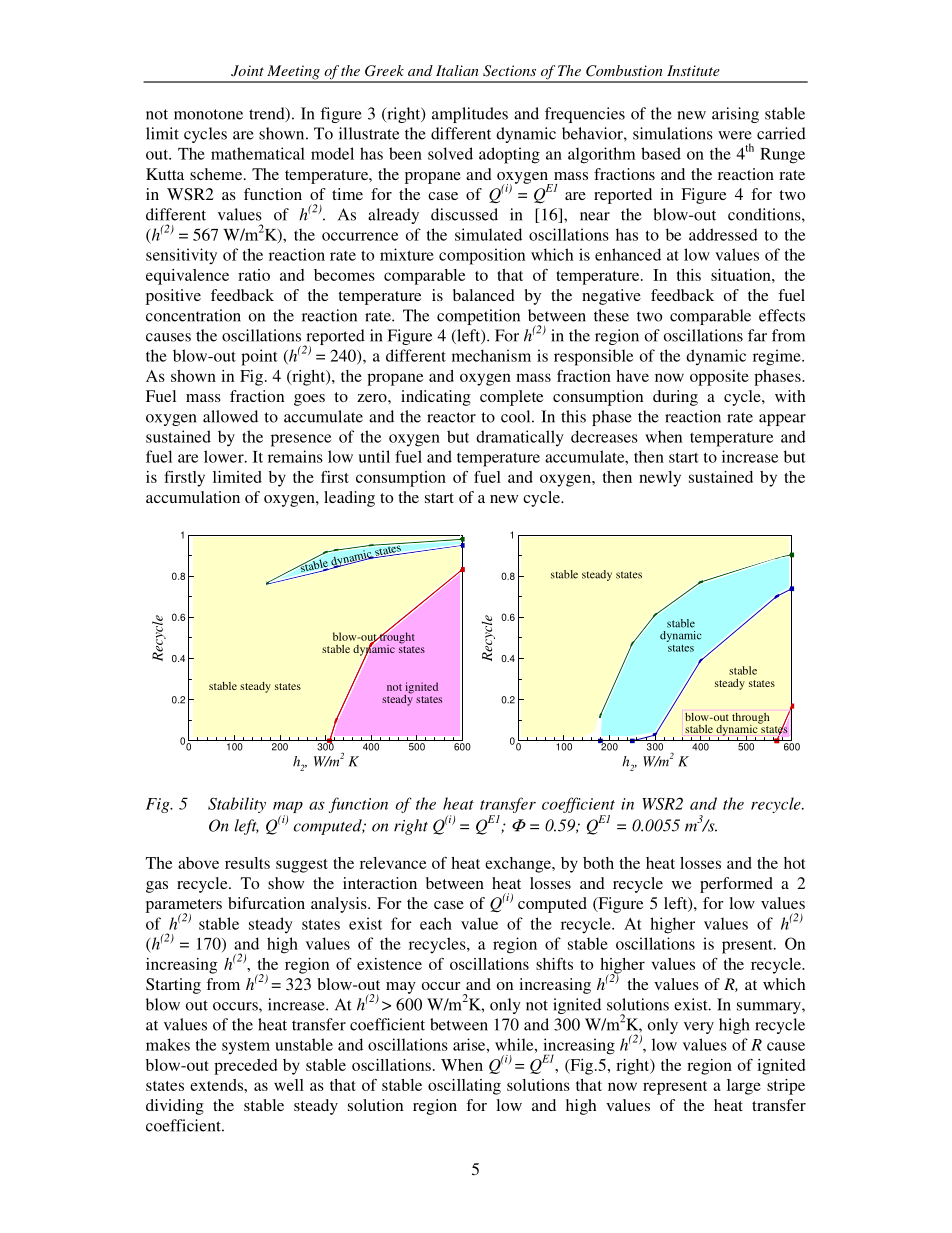 The image size is (952, 1233). What do you see at coordinates (230, 416) in the image?
I see `allowed` at bounding box center [230, 416].
